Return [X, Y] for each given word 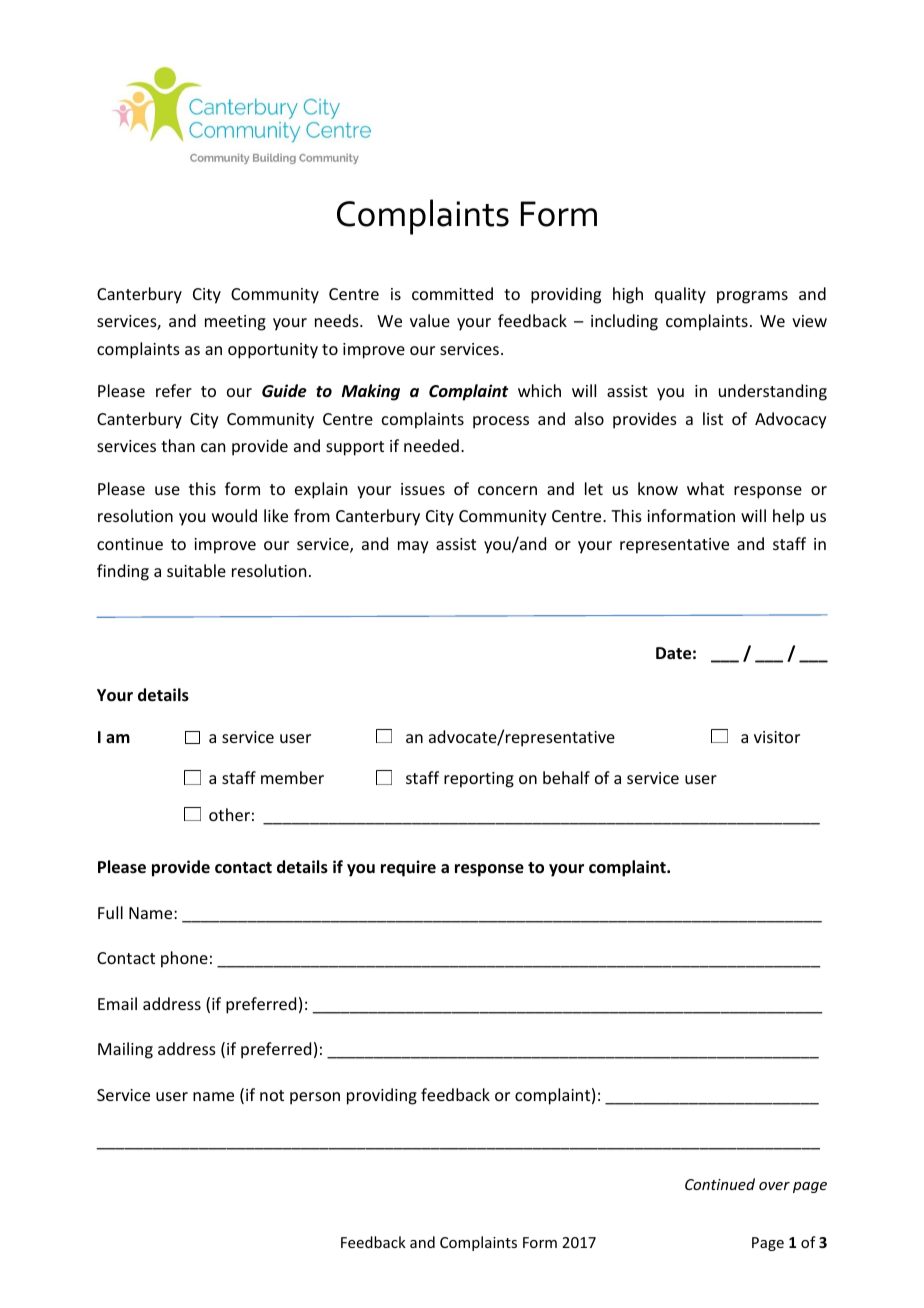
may [413, 547]
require [408, 868]
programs [752, 297]
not [272, 1095]
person [315, 1098]
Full [110, 912]
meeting [235, 323]
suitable [196, 570]
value [430, 320]
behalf [566, 777]
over [774, 1186]
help [788, 517]
